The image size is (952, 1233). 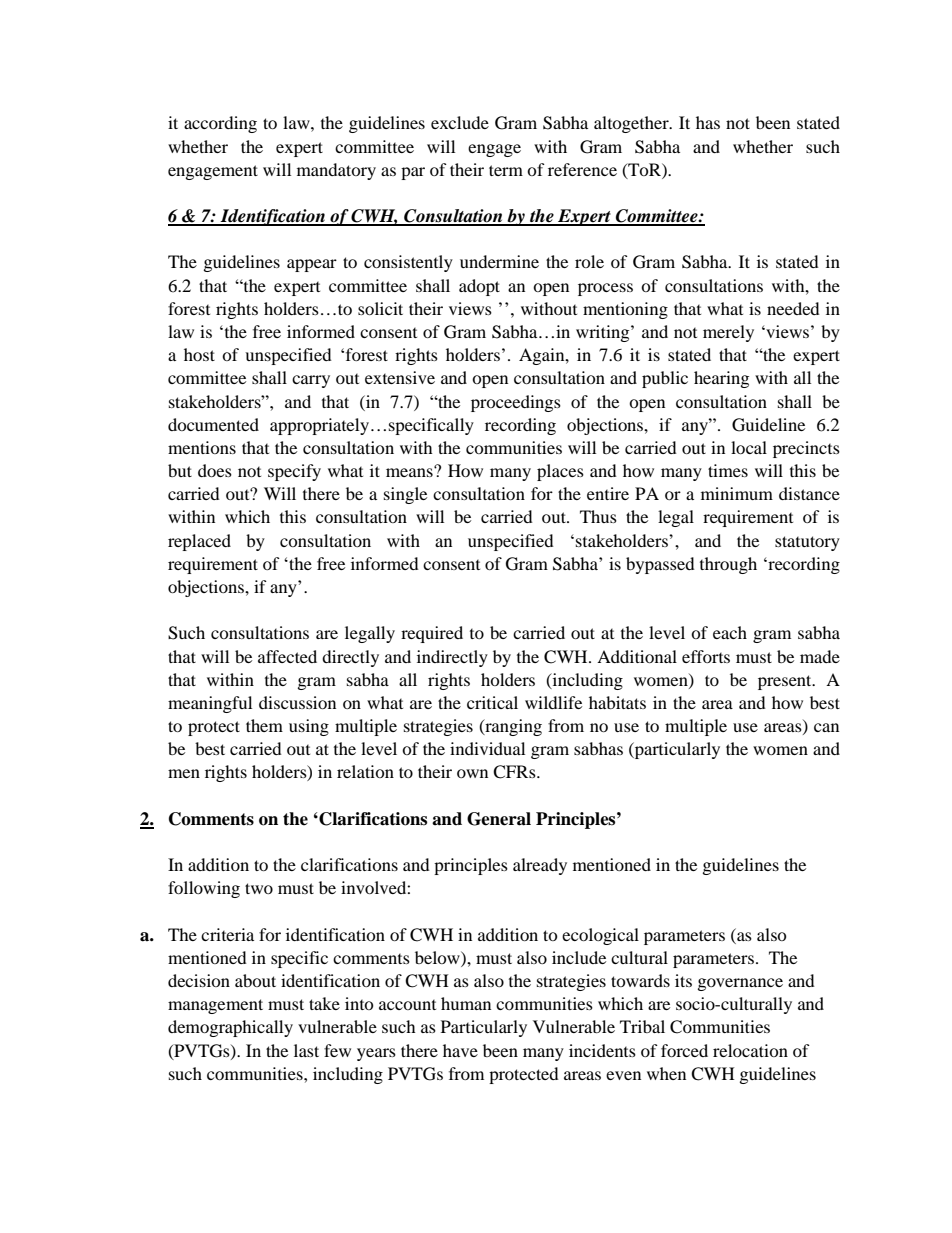 I want to click on individual, so click(x=487, y=748).
